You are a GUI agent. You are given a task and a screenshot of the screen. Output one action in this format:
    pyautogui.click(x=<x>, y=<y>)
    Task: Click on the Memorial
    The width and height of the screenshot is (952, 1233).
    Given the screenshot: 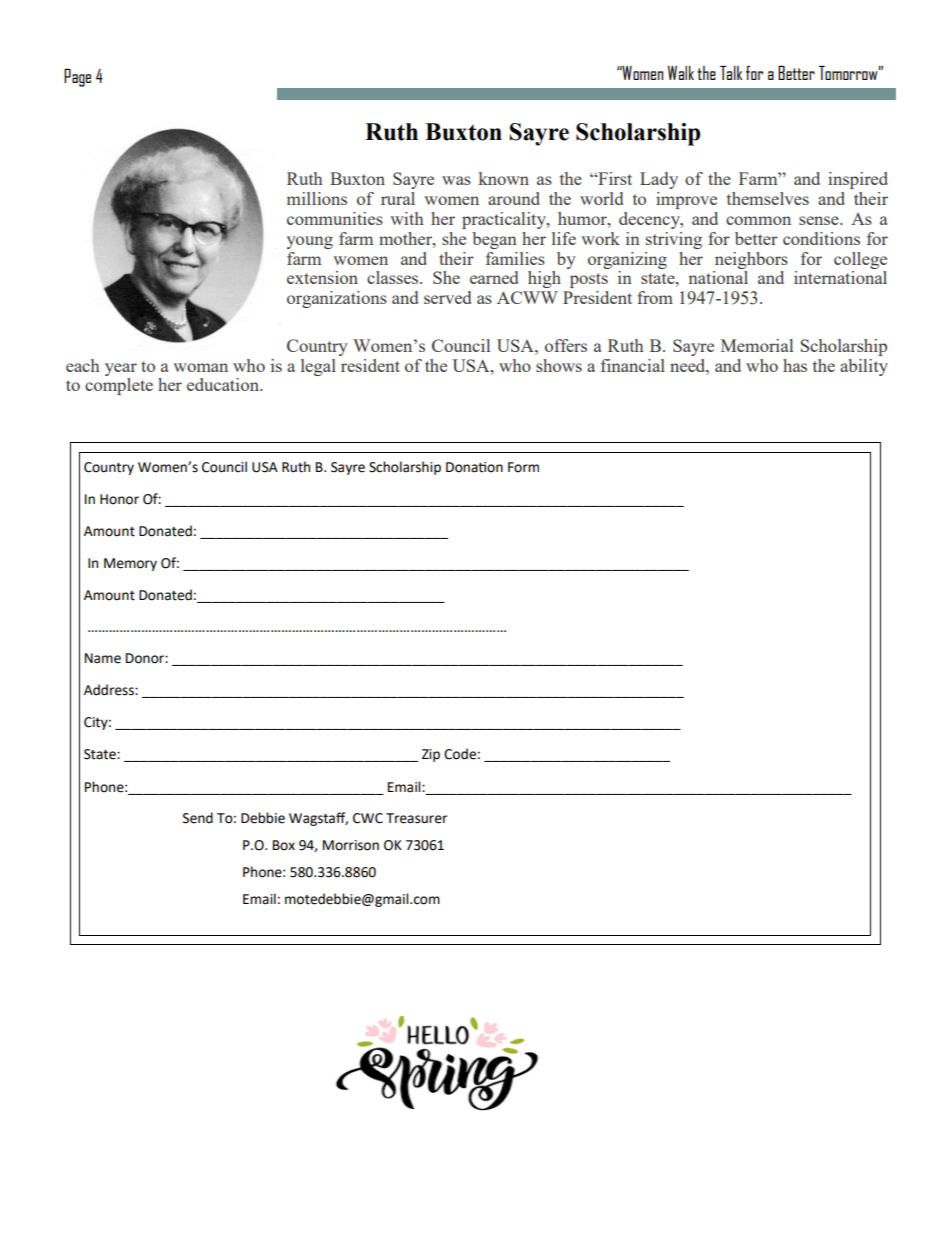 What is the action you would take?
    pyautogui.click(x=757, y=345)
